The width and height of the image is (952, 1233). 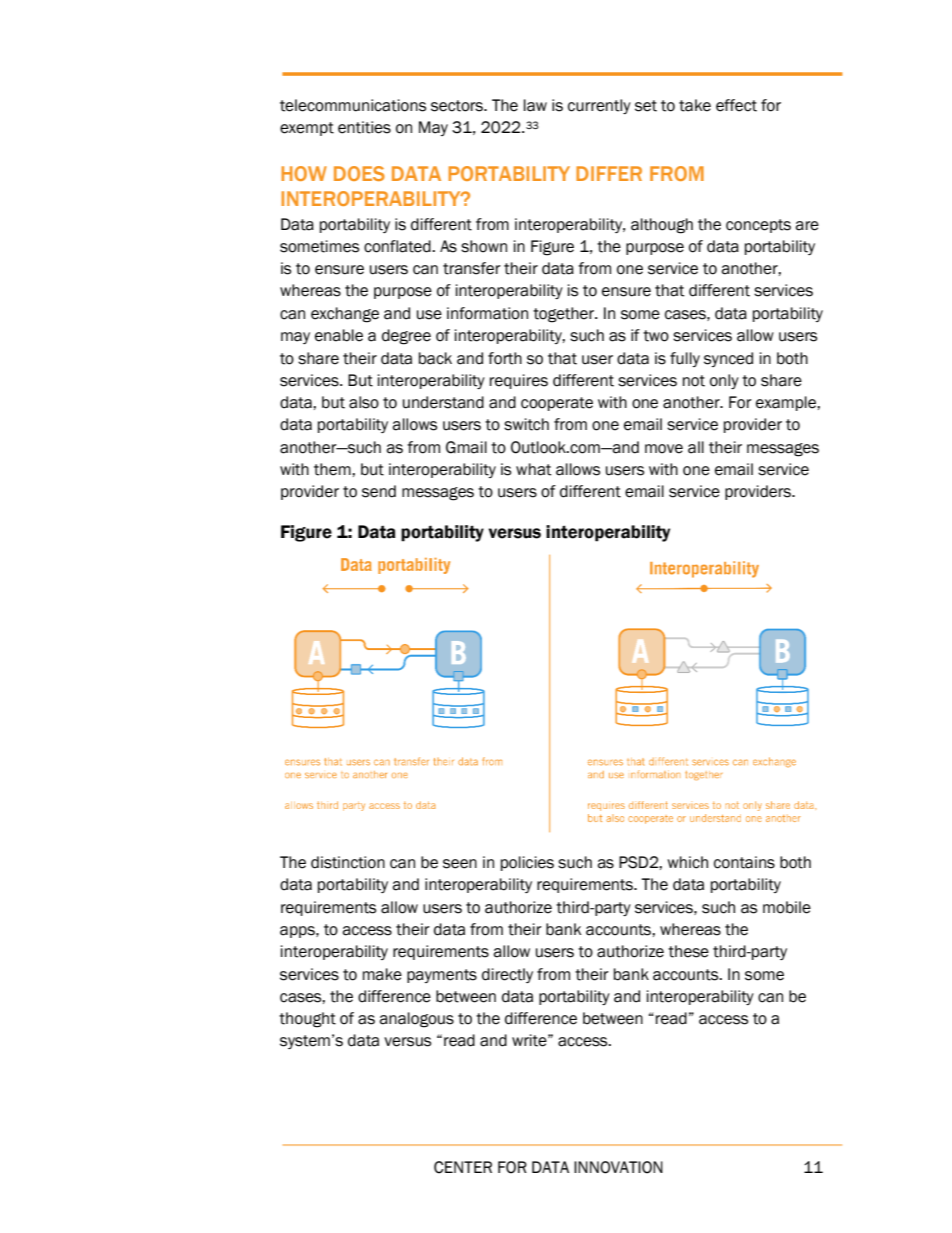 I want to click on CENTER, so click(x=463, y=1167).
